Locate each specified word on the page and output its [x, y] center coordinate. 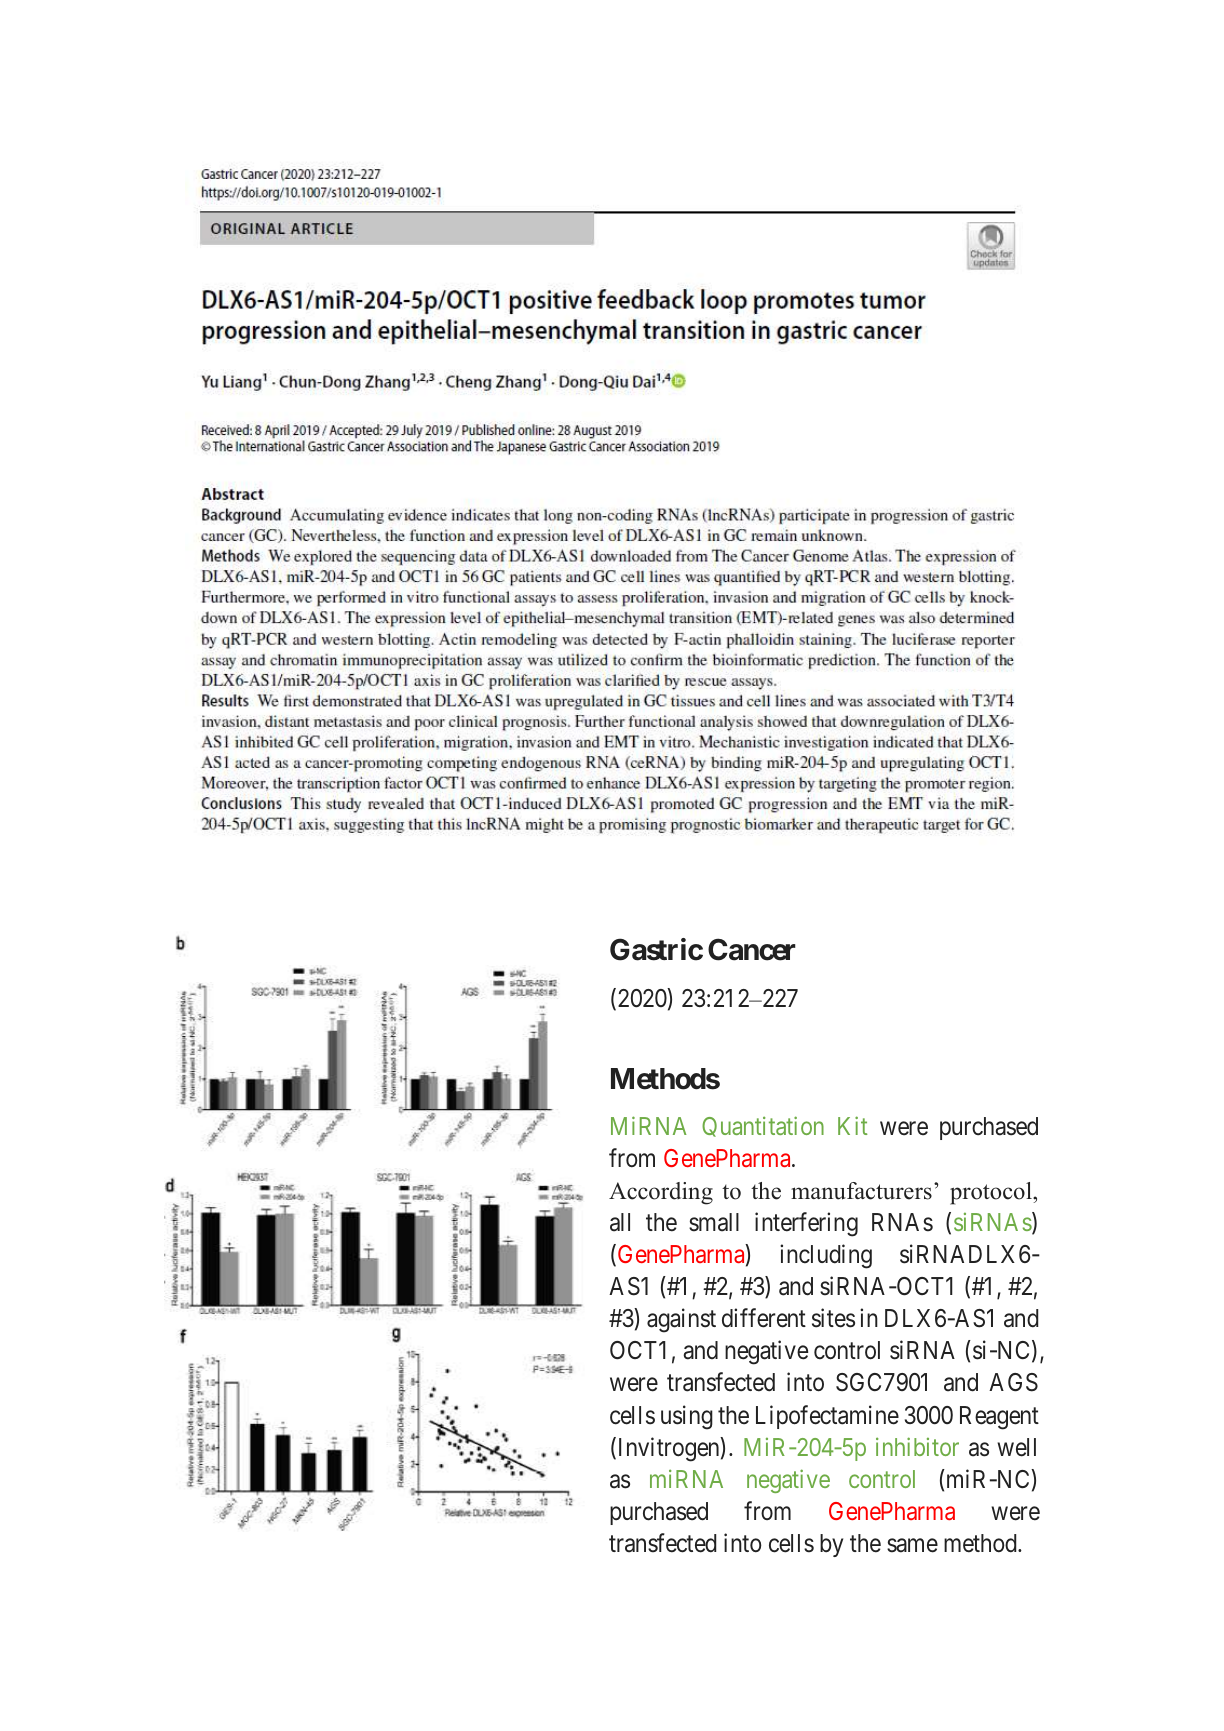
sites [833, 1318]
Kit [853, 1125]
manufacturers [861, 1191]
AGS [1013, 1382]
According [661, 1193]
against [681, 1320]
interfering [806, 1224]
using [687, 1417]
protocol [992, 1193]
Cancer [752, 949]
